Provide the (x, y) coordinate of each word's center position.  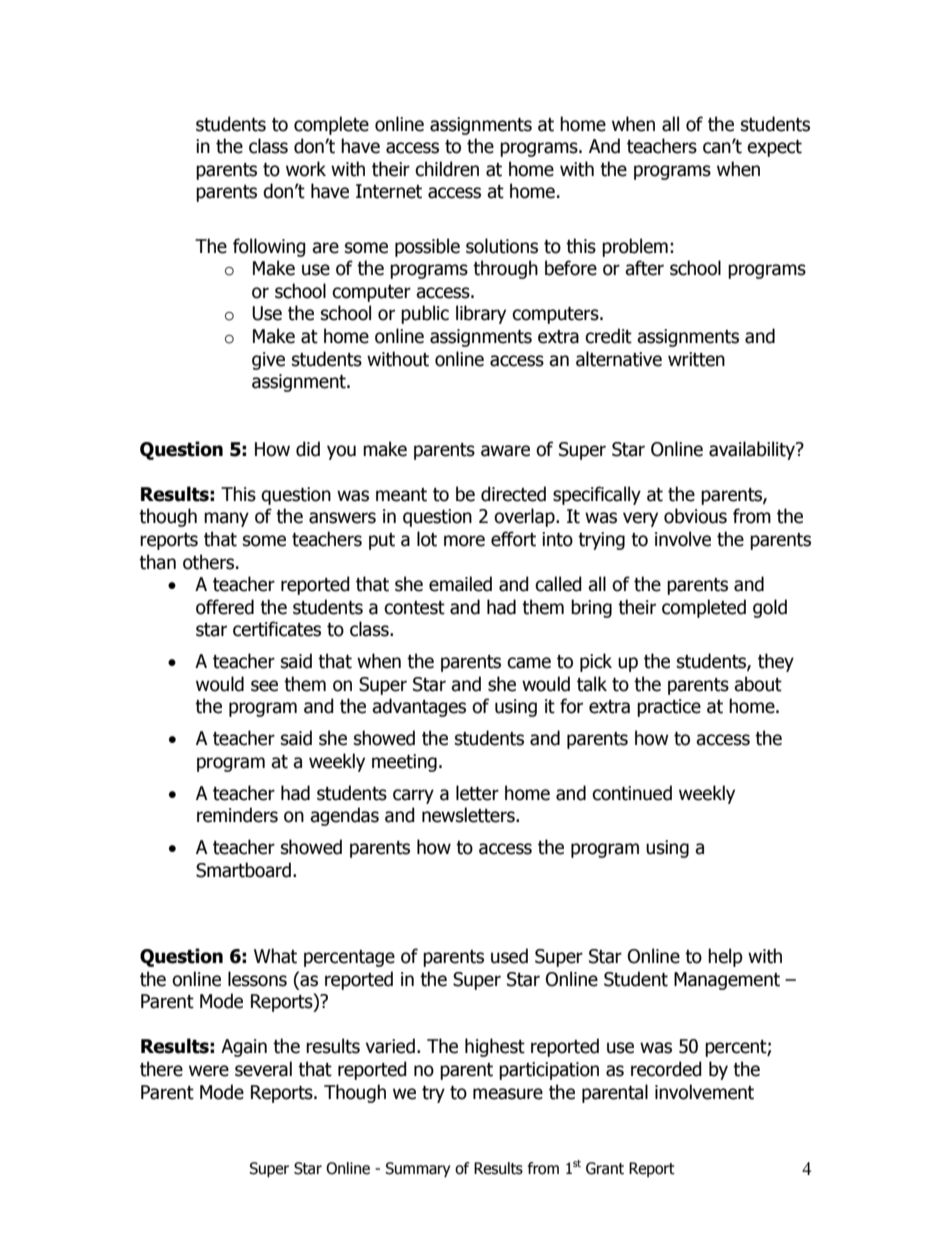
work (306, 169)
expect (774, 148)
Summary (417, 1169)
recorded (666, 1069)
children (447, 169)
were (209, 1071)
